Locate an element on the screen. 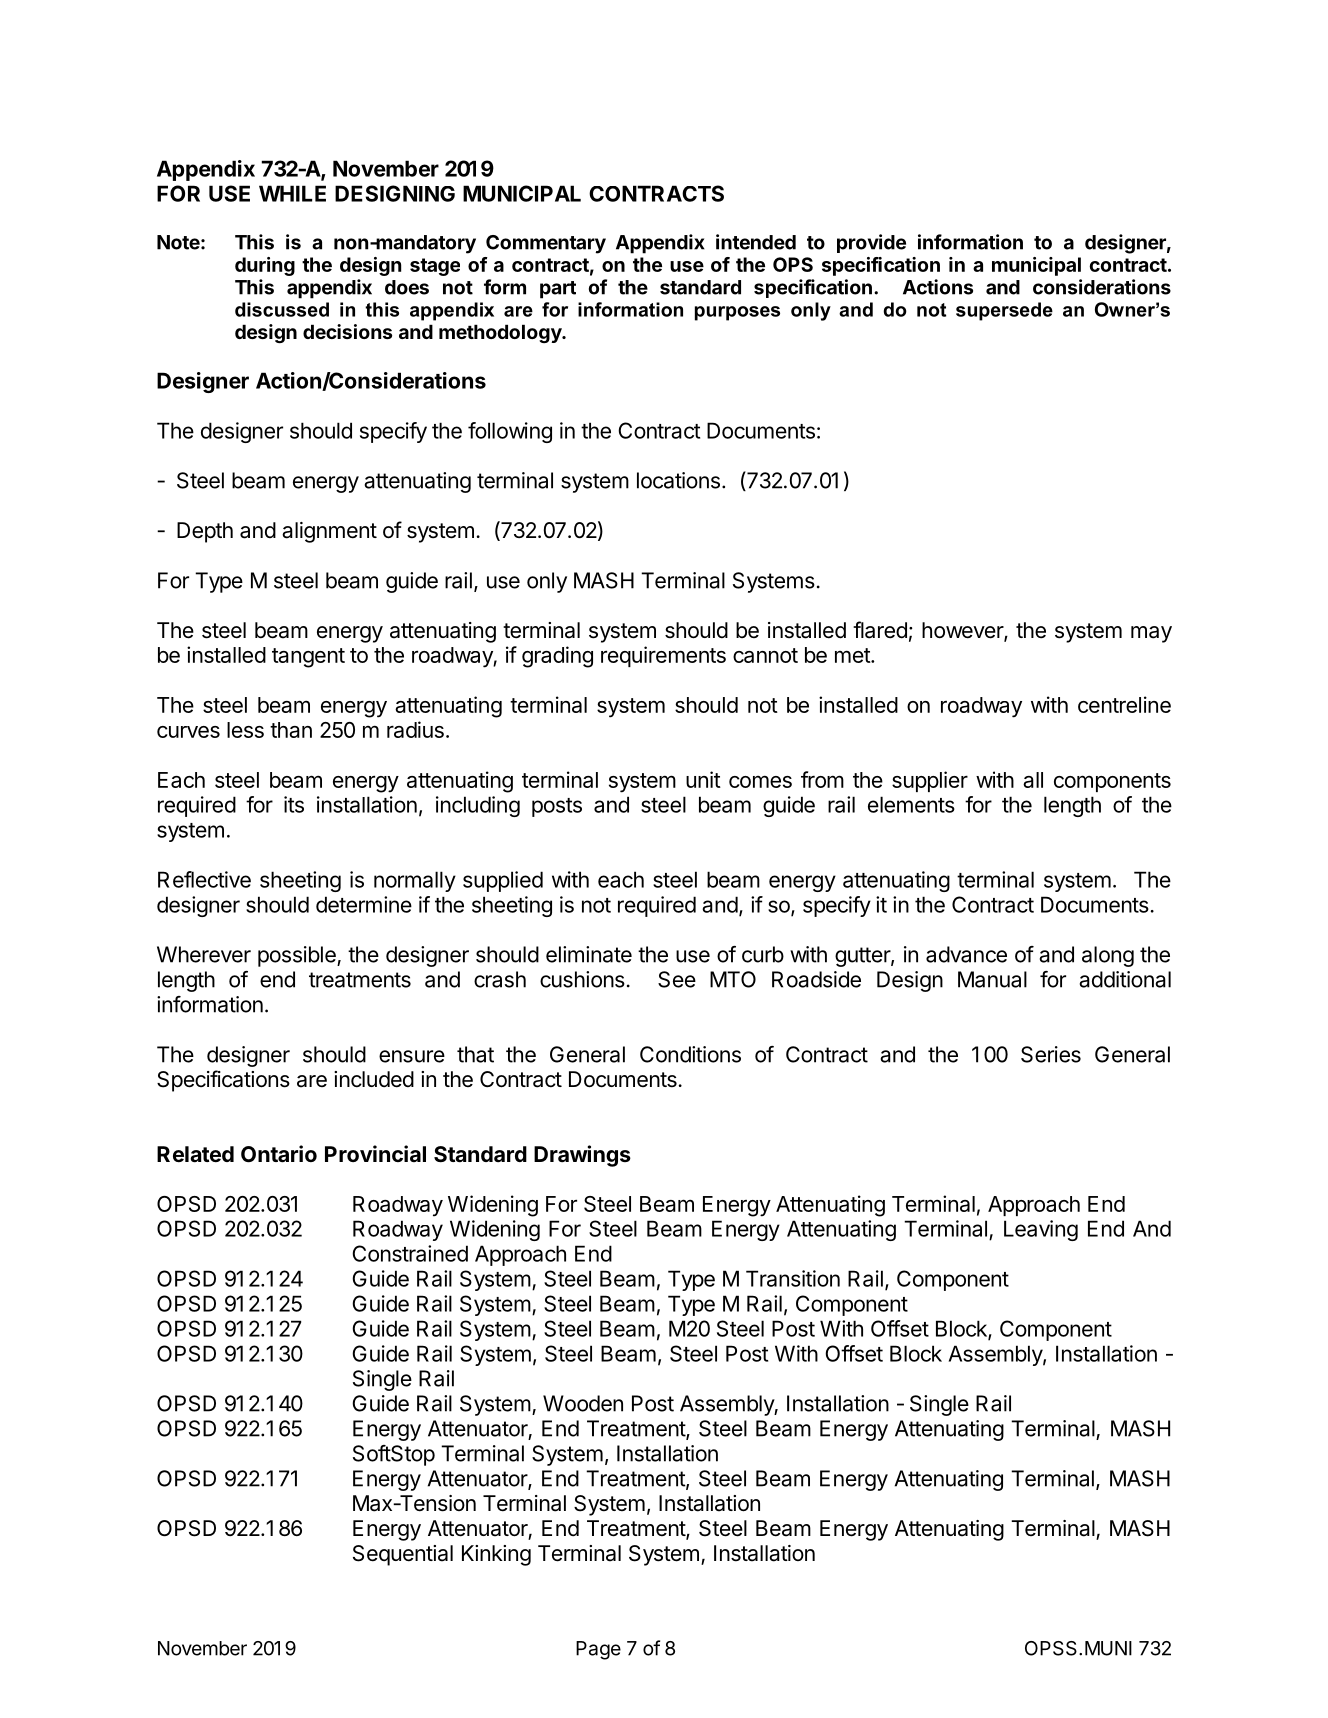 This screenshot has height=1718, width=1328. supersede is located at coordinates (1004, 311).
